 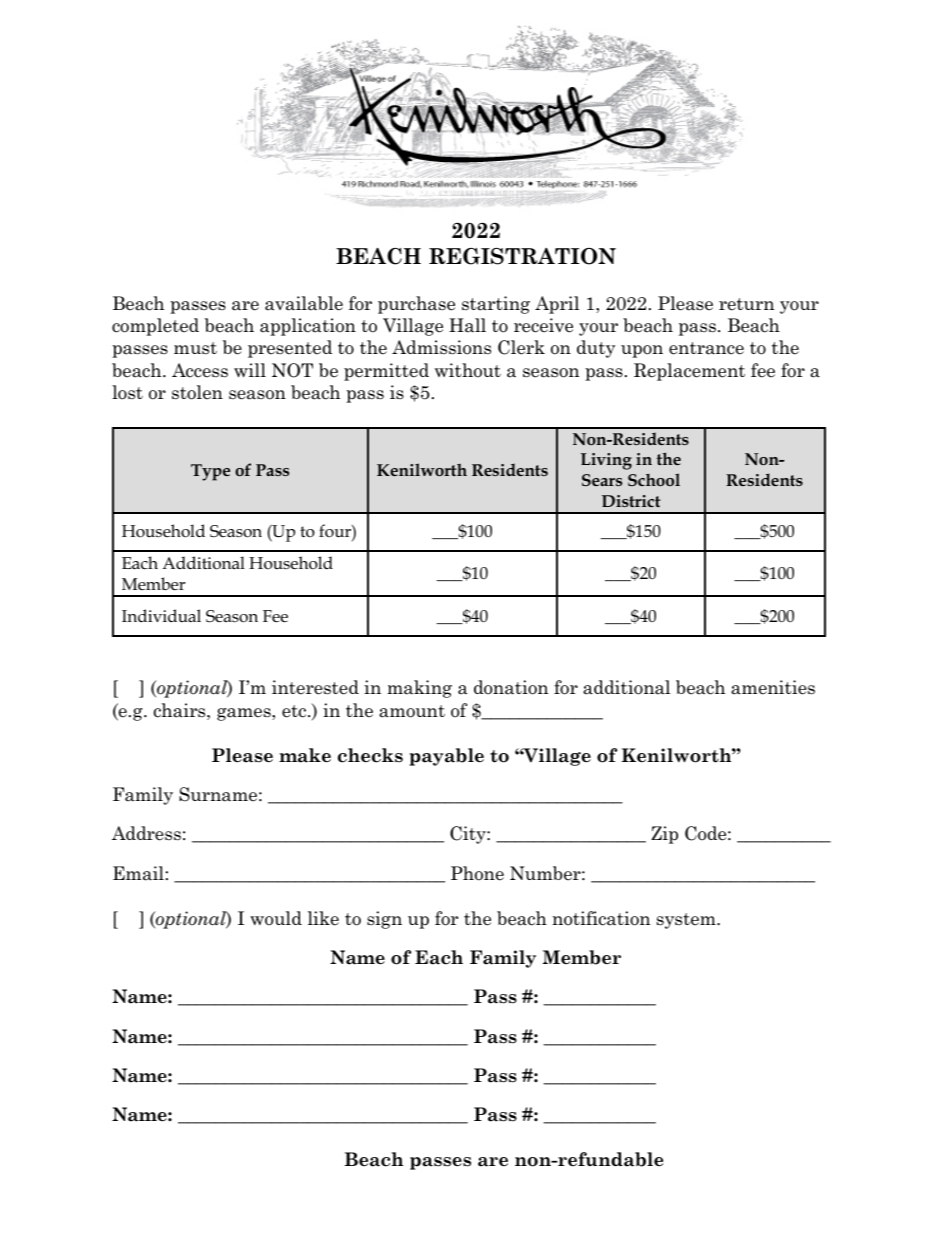 What do you see at coordinates (602, 480) in the screenshot?
I see `Sears` at bounding box center [602, 480].
